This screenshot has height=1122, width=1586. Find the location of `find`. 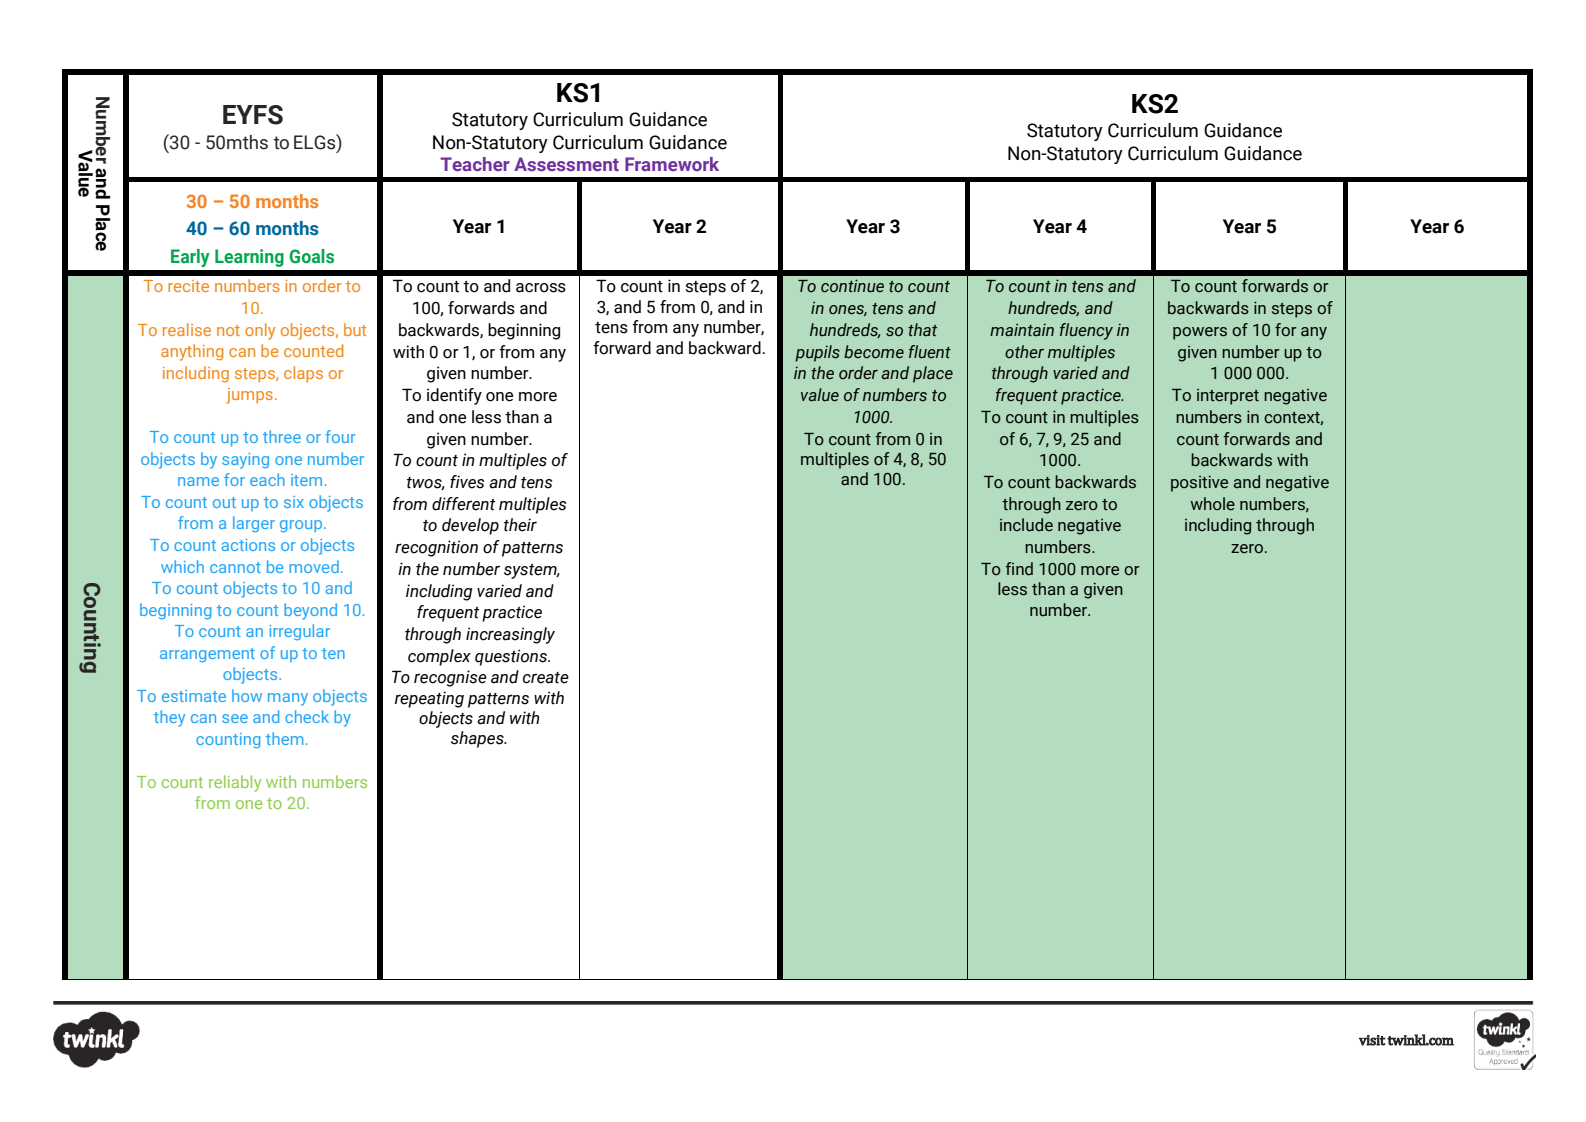

find is located at coordinates (1019, 569).
